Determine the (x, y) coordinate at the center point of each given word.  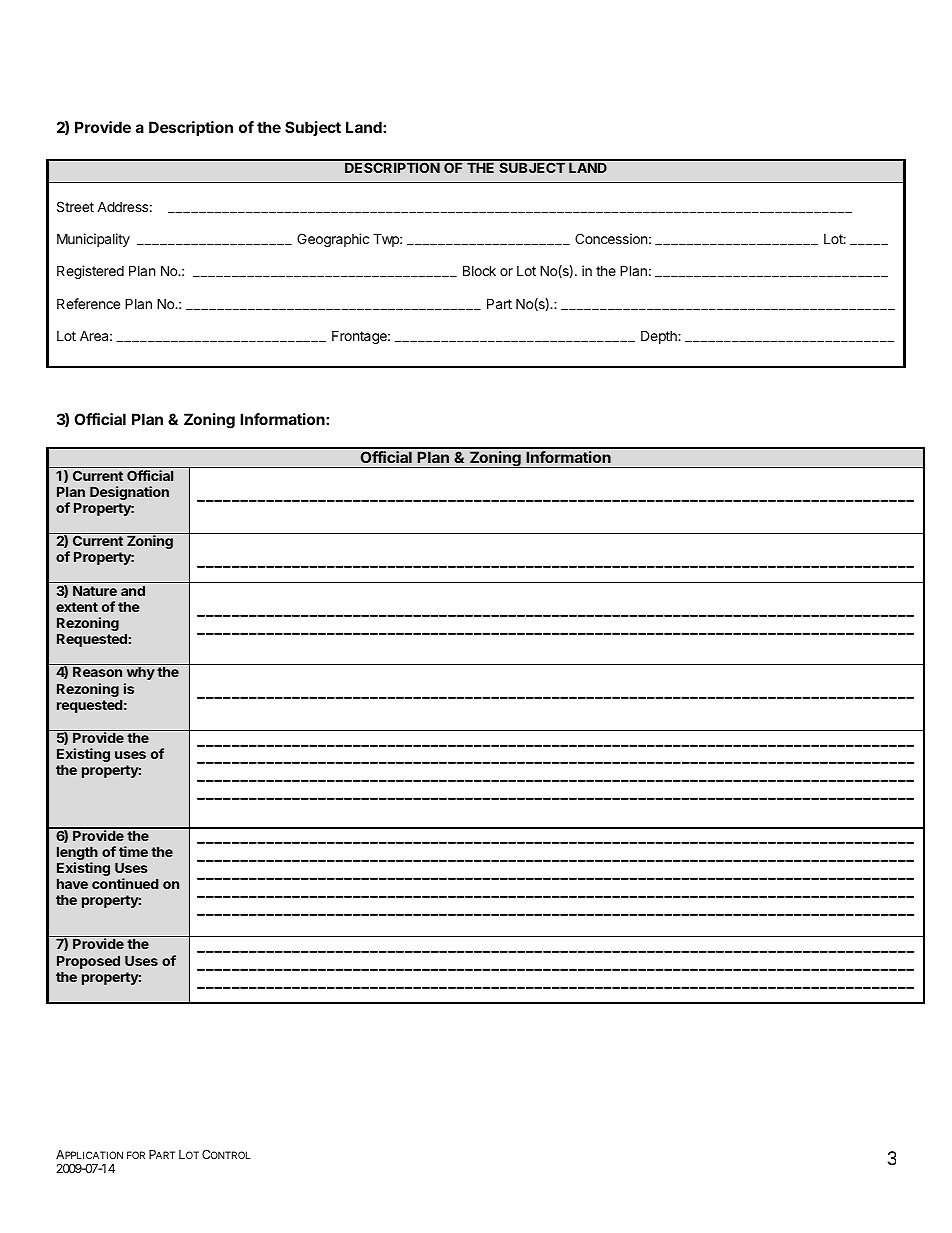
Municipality (93, 240)
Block (479, 270)
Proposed (88, 962)
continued (125, 883)
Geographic (333, 240)
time (133, 851)
